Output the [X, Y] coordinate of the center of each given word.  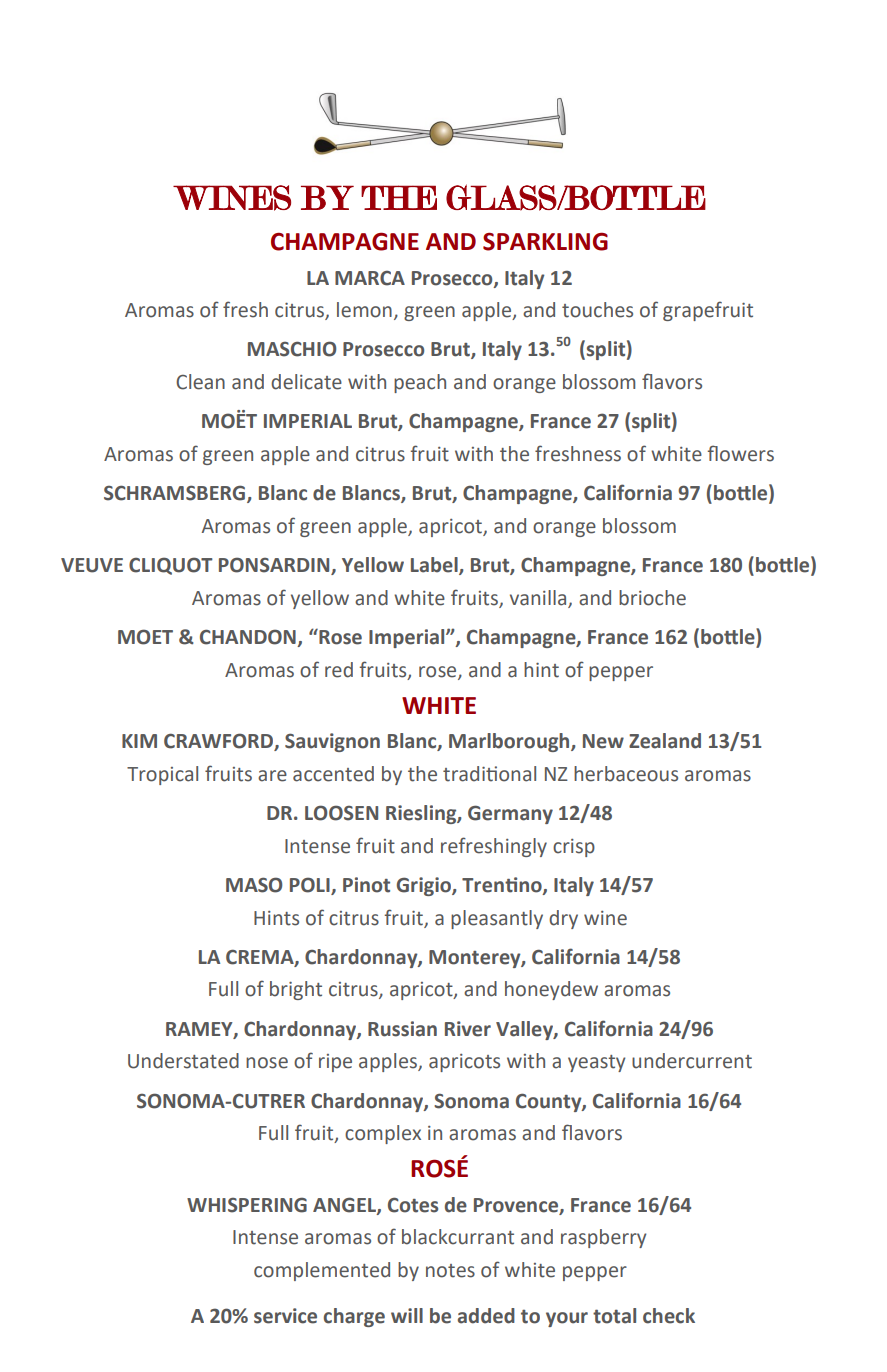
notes [450, 1271]
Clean [200, 382]
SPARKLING [545, 241]
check [669, 1316]
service [285, 1316]
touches [597, 310]
